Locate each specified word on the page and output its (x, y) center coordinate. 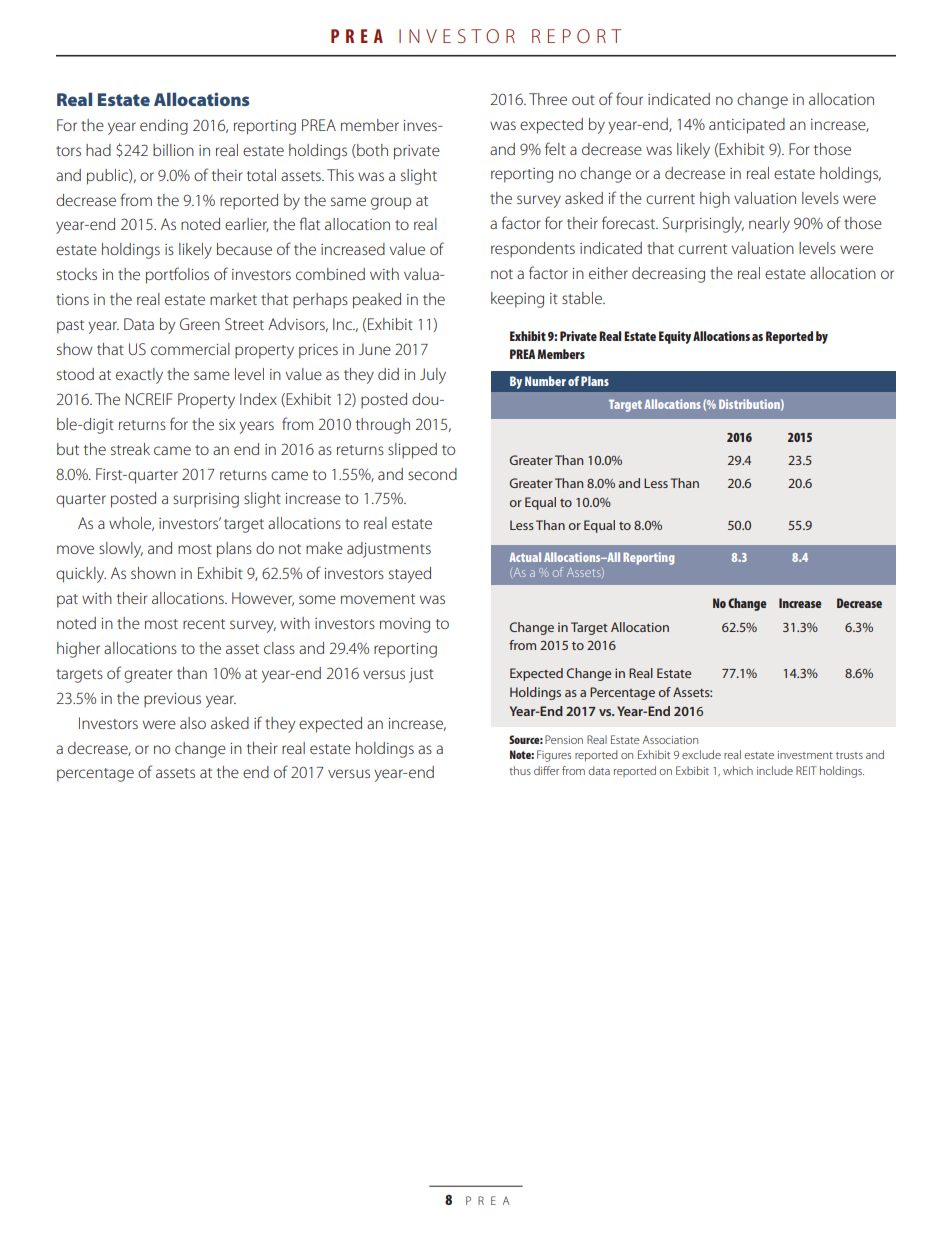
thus (520, 770)
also (193, 723)
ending (164, 127)
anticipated (747, 126)
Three (548, 99)
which (738, 770)
